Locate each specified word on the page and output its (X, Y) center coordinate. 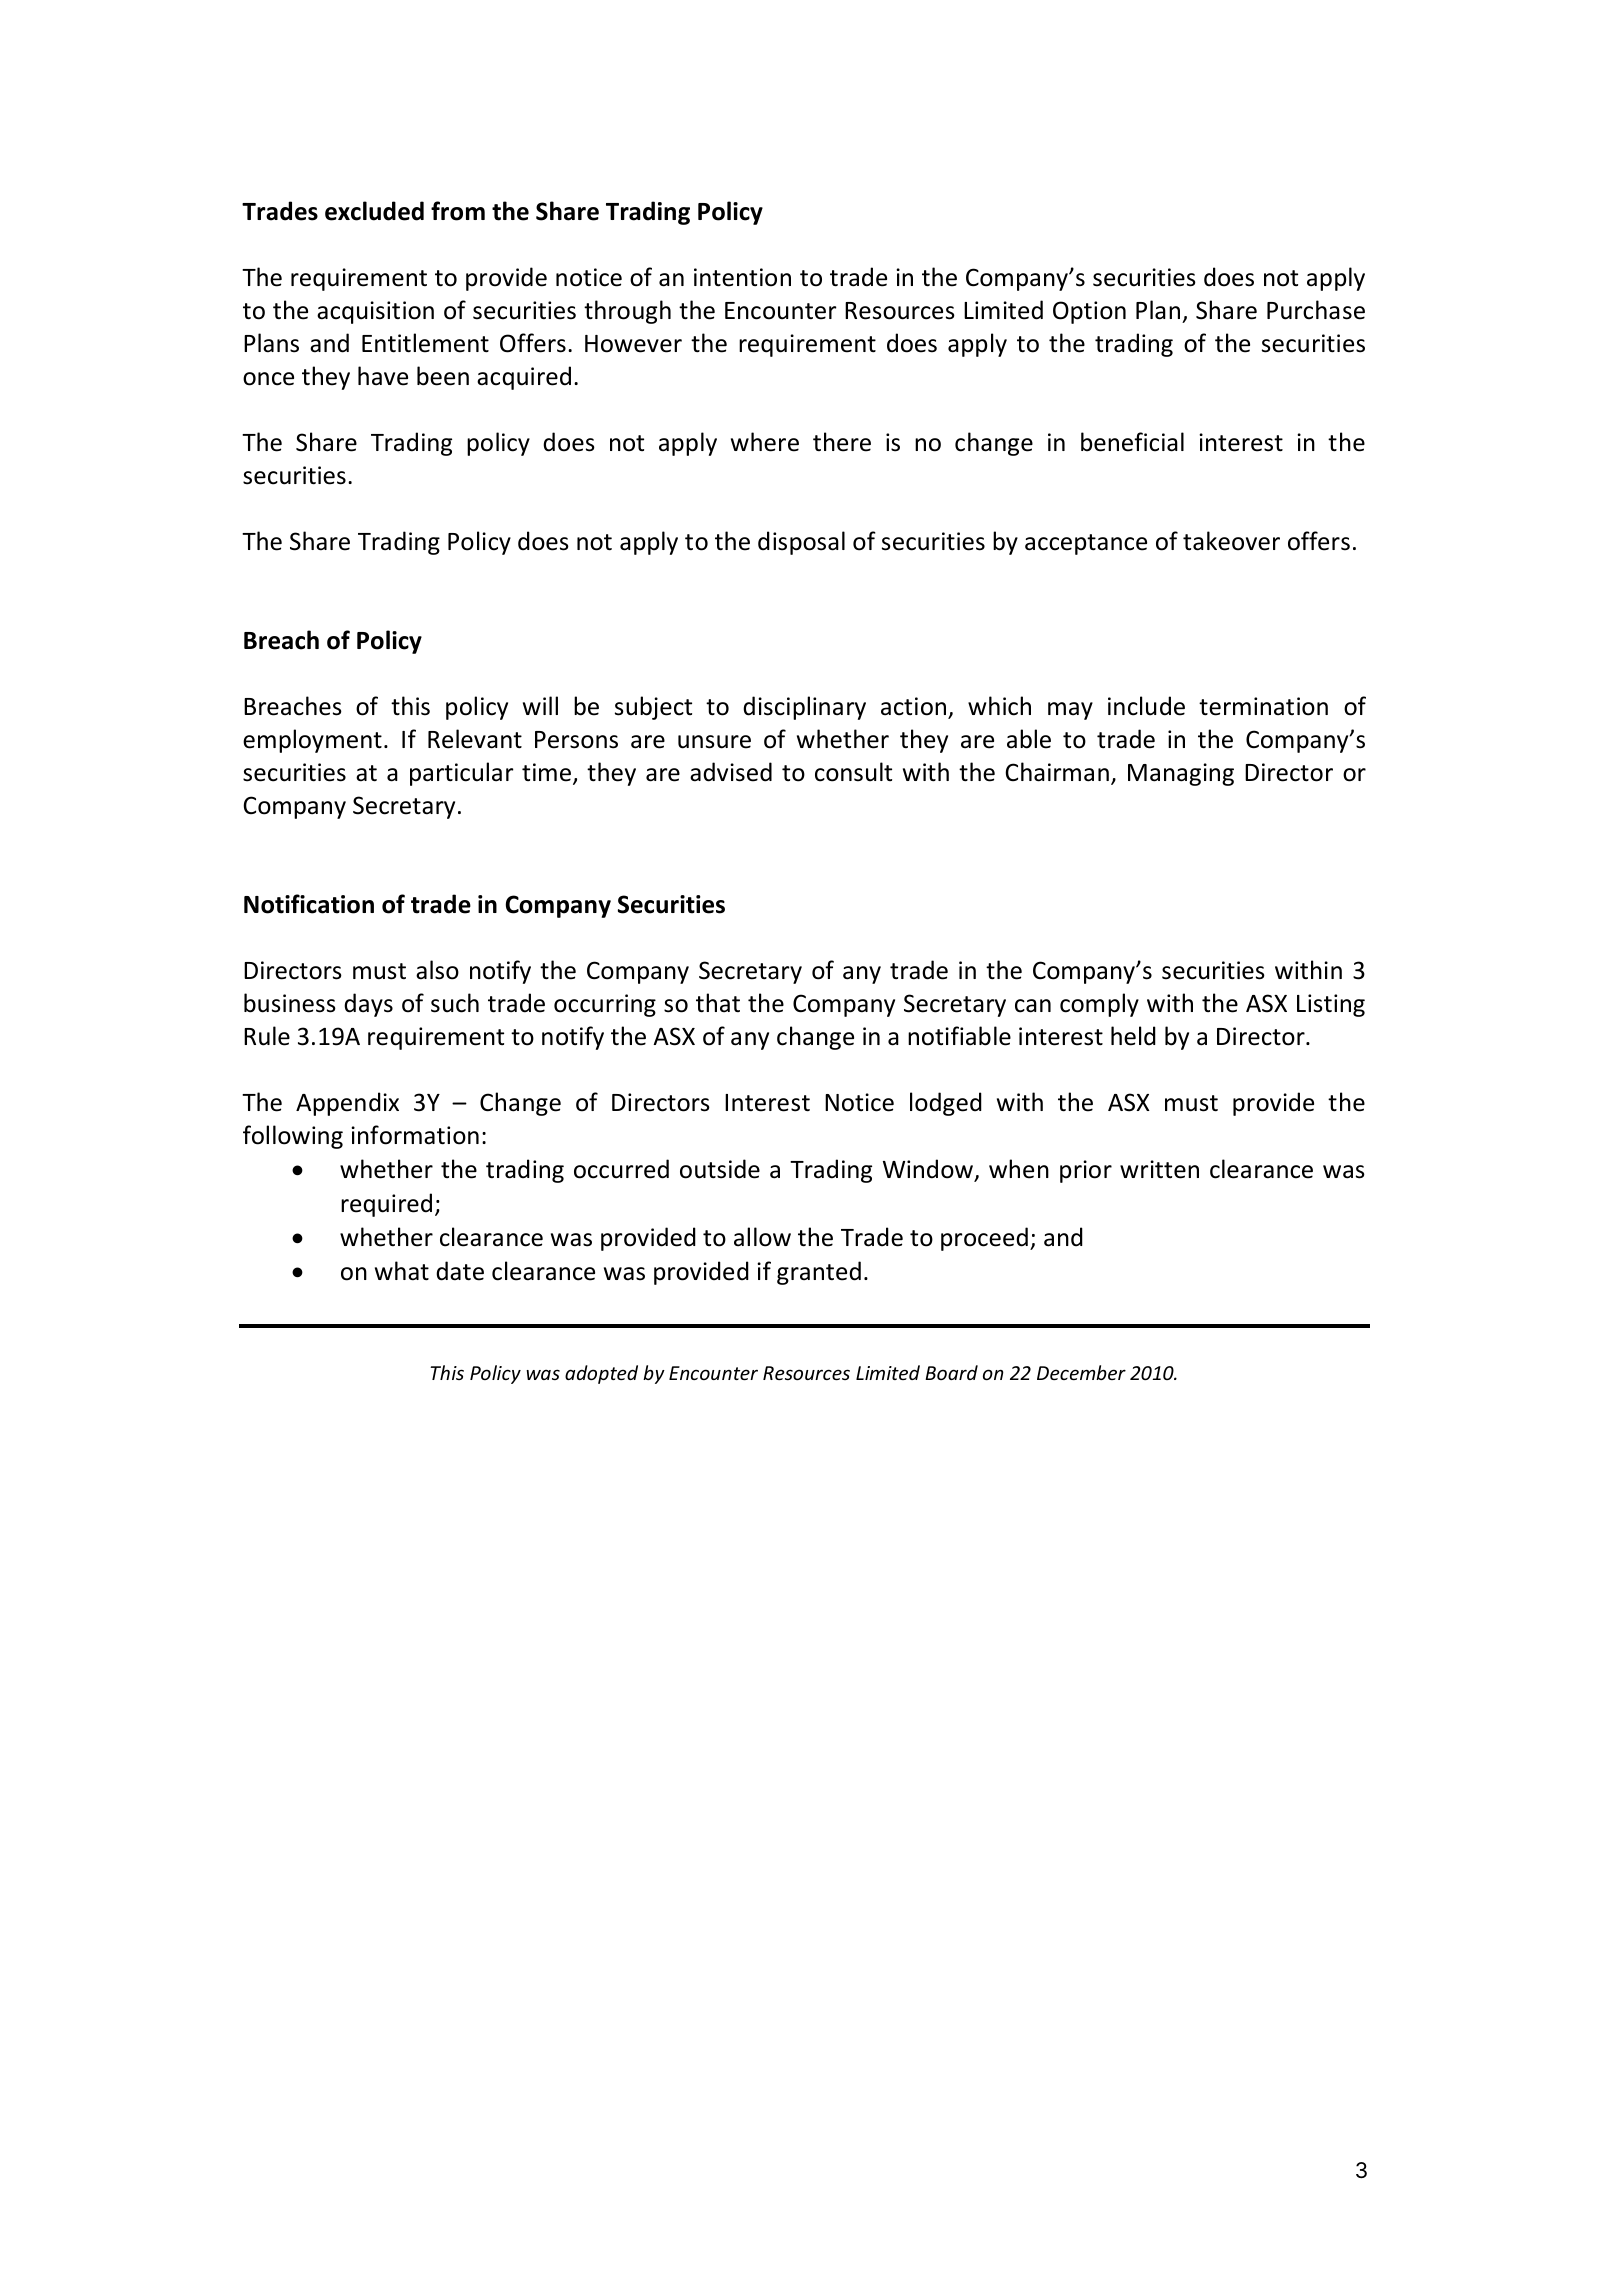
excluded (374, 211)
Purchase (1316, 310)
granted (819, 1273)
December (1081, 1372)
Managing (1181, 774)
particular (462, 774)
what (402, 1271)
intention (742, 277)
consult (853, 772)
